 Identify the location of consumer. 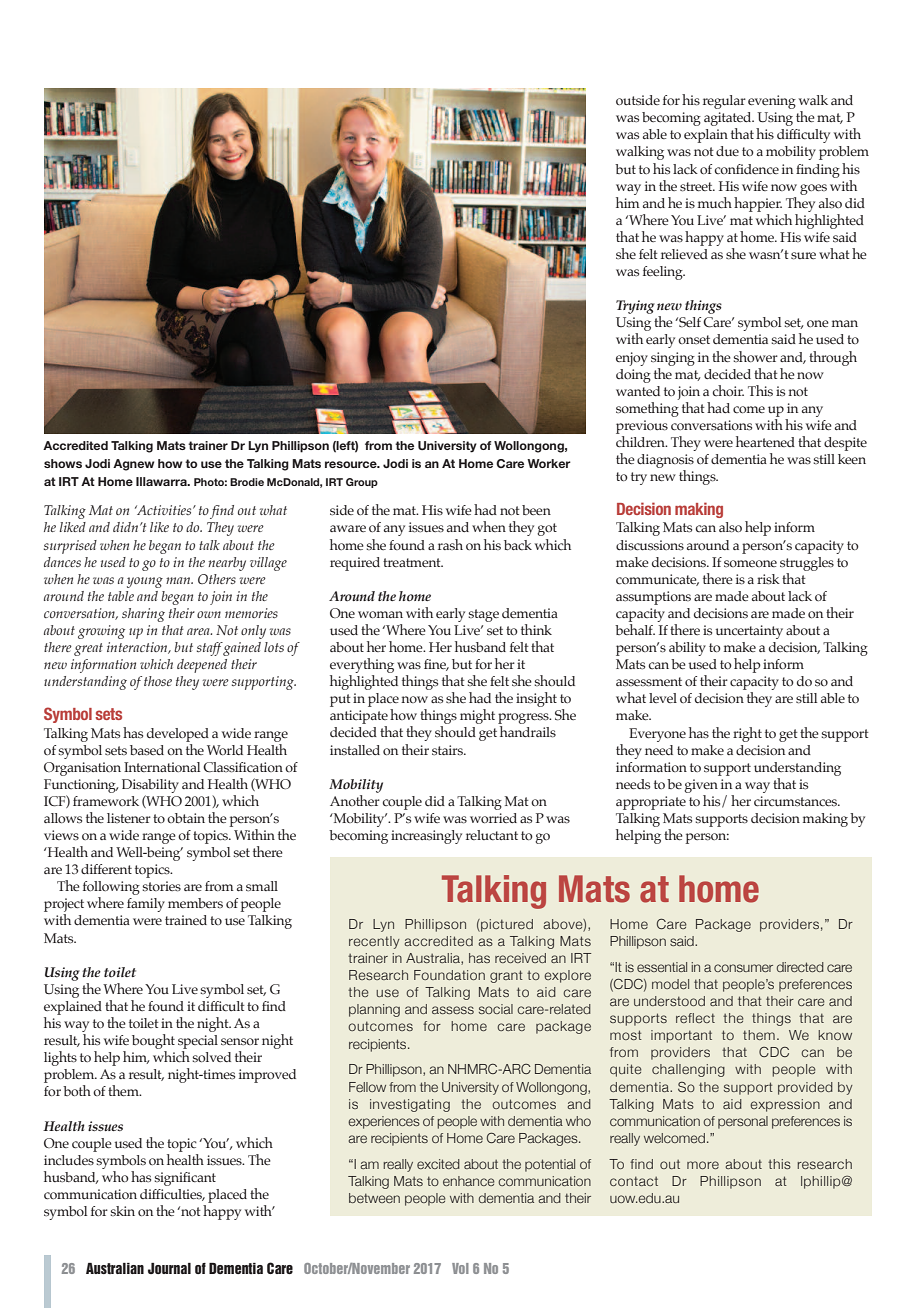
(743, 968).
